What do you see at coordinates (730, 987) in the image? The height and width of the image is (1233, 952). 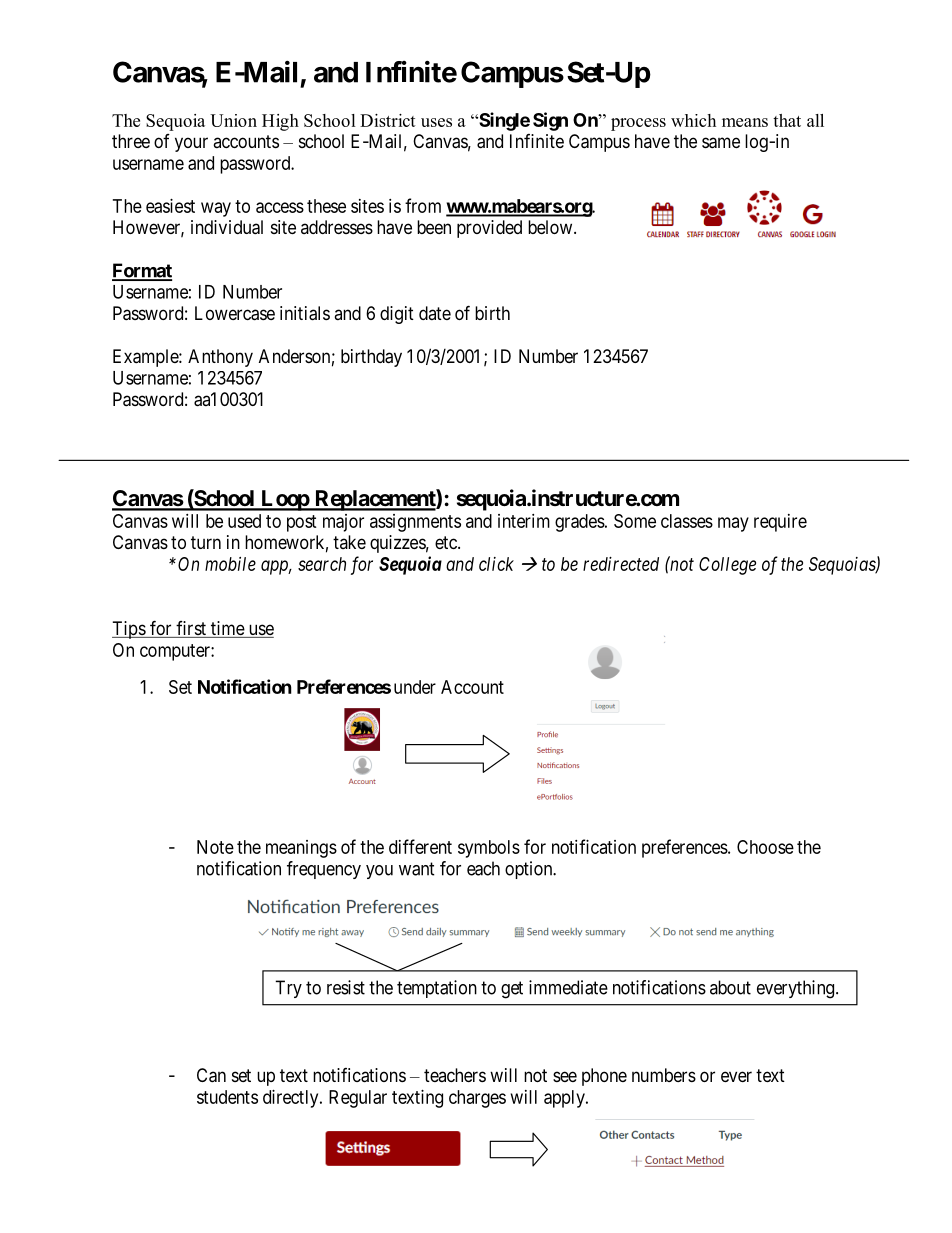 I see `about` at bounding box center [730, 987].
